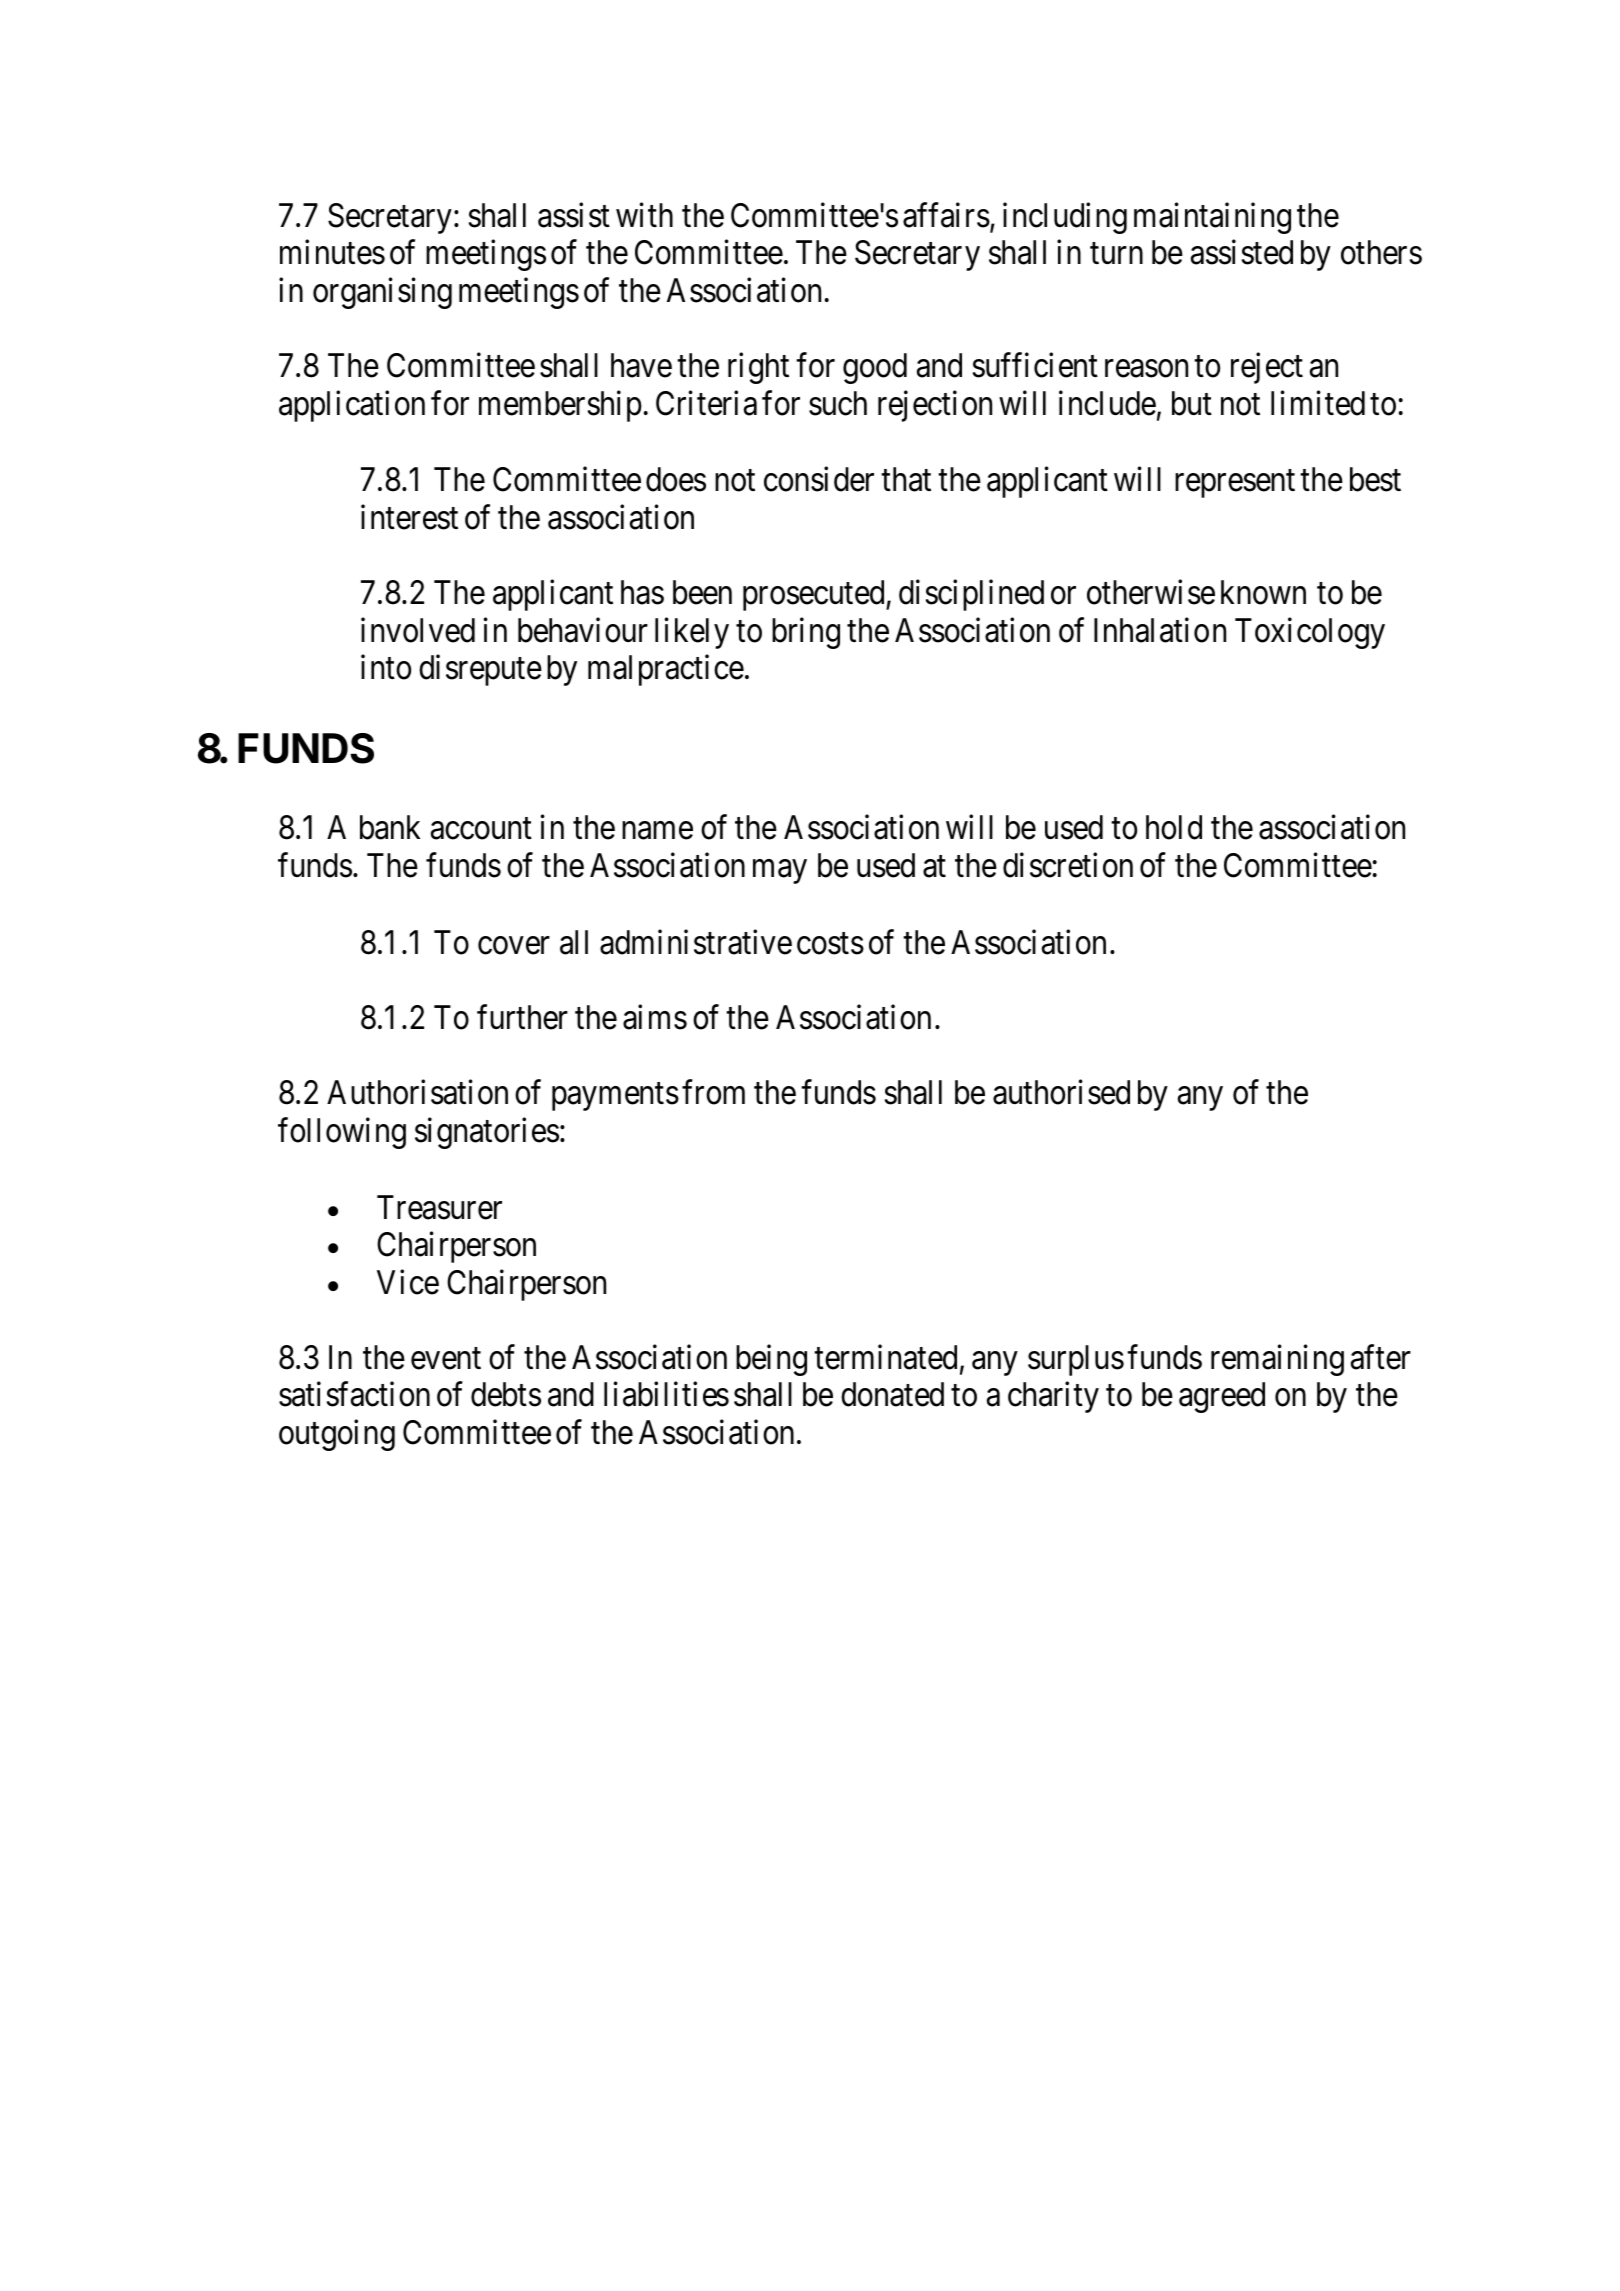 This screenshot has width=1620, height=2291. I want to click on good, so click(875, 368).
